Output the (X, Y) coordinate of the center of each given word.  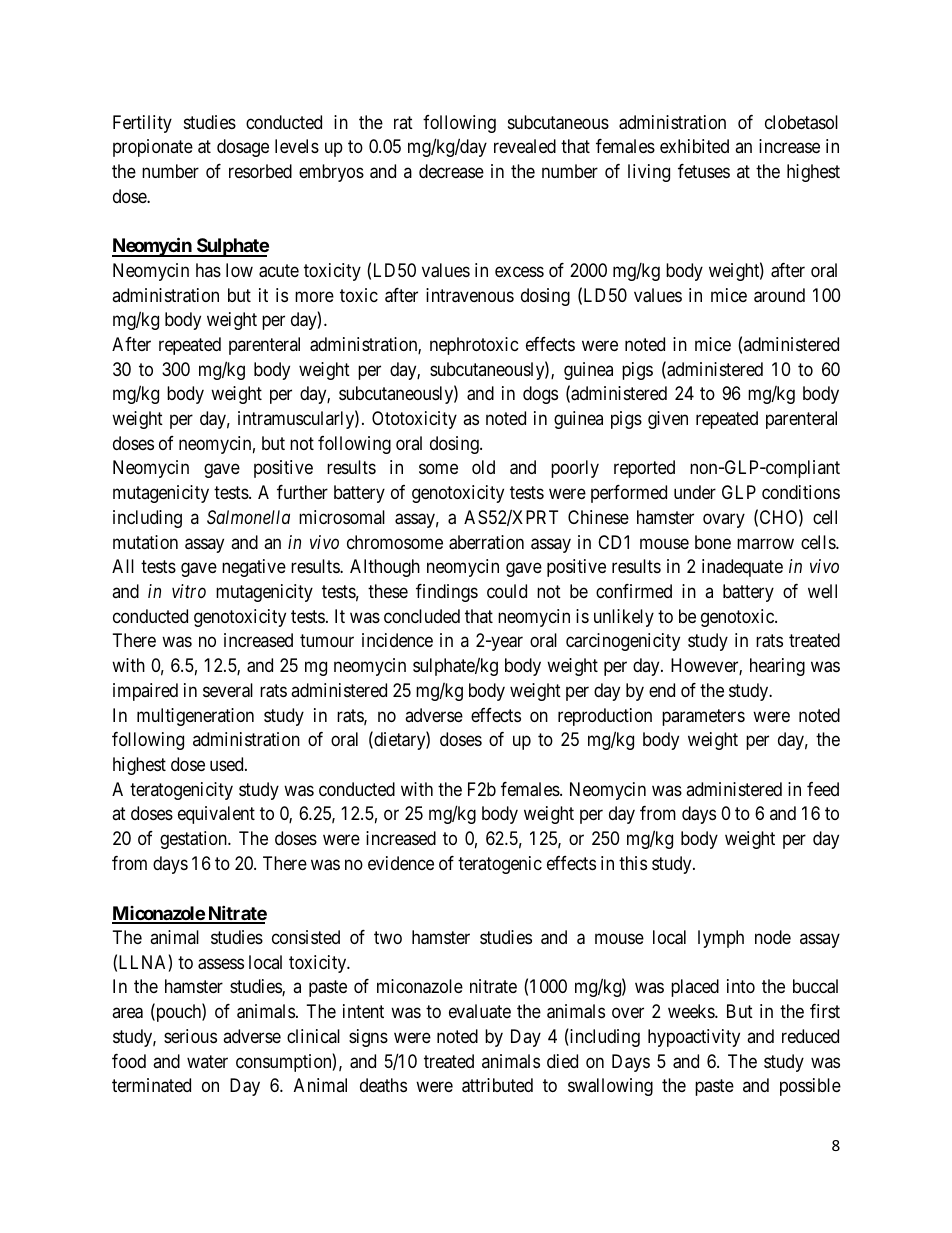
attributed (497, 1085)
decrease (451, 171)
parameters (703, 717)
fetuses (704, 171)
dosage (243, 148)
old (483, 467)
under (695, 492)
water (207, 1061)
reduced (810, 1036)
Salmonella (248, 517)
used (228, 764)
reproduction (605, 717)
